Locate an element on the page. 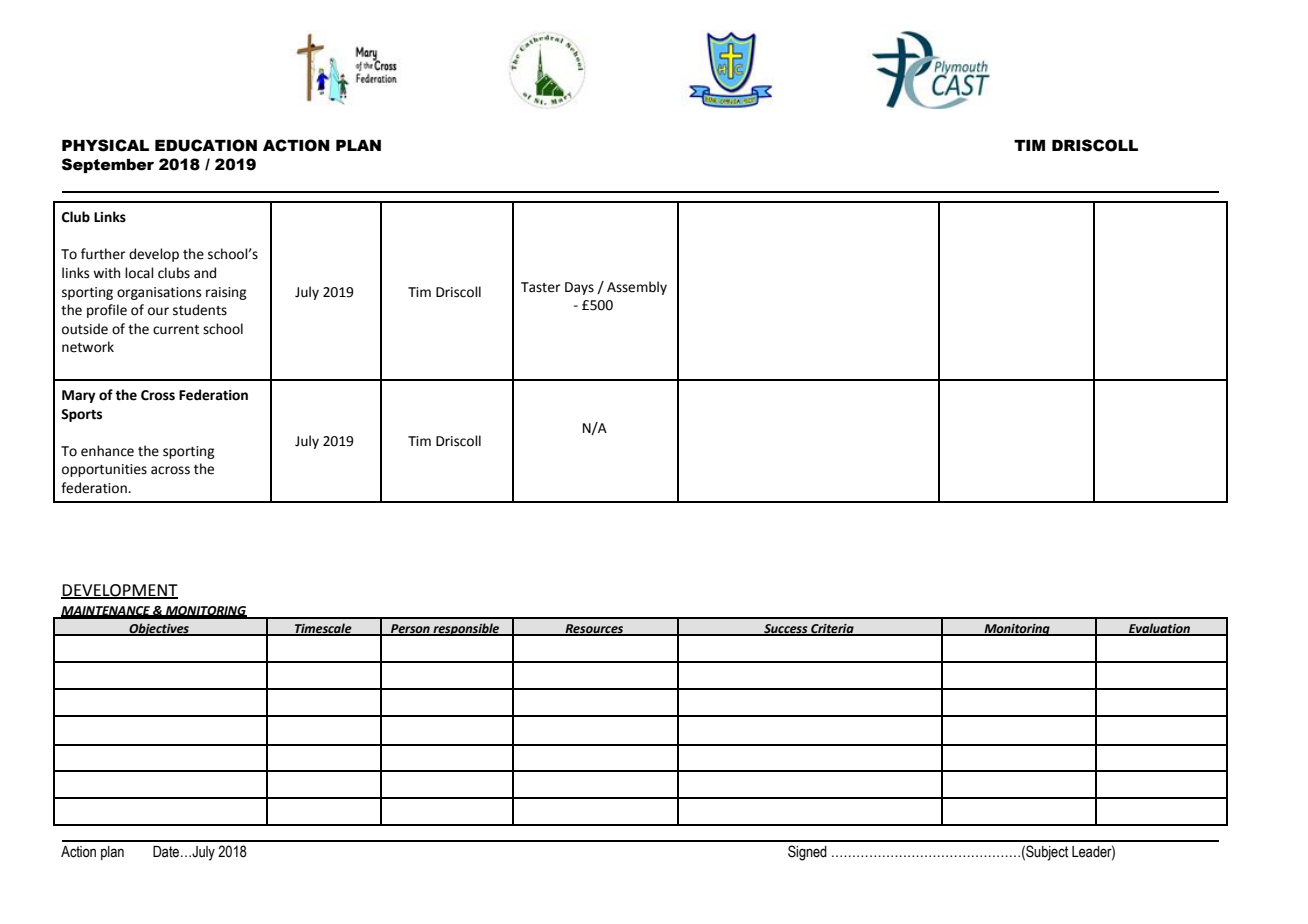 The height and width of the page is (924, 1308). Criteria is located at coordinates (832, 629).
